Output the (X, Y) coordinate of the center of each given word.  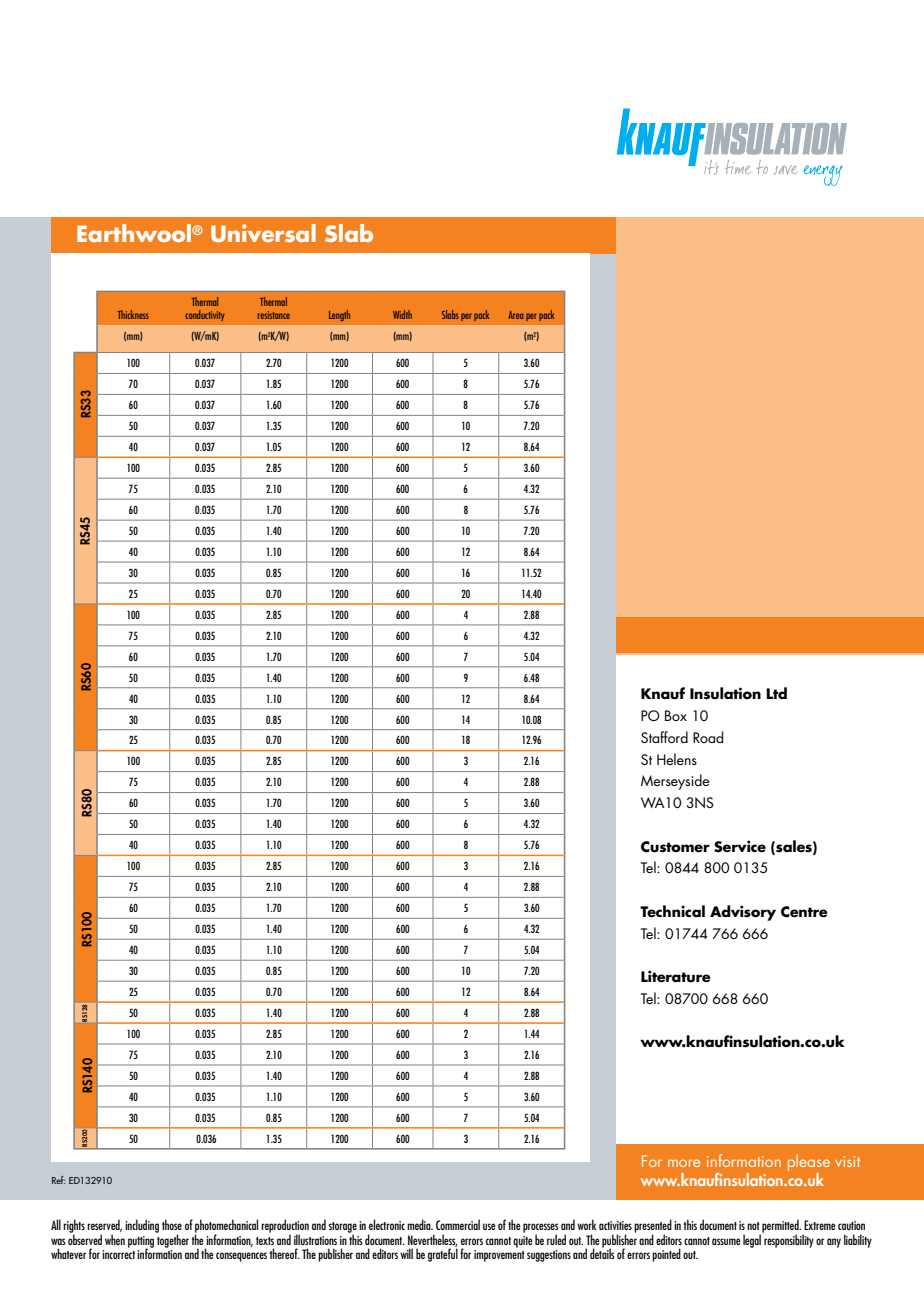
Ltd (776, 693)
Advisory (743, 913)
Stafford (664, 737)
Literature (676, 976)
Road (708, 737)
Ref (58, 1180)
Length (339, 315)
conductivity (205, 315)
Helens (677, 759)
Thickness (133, 314)
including (142, 1226)
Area (516, 315)
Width (402, 314)
